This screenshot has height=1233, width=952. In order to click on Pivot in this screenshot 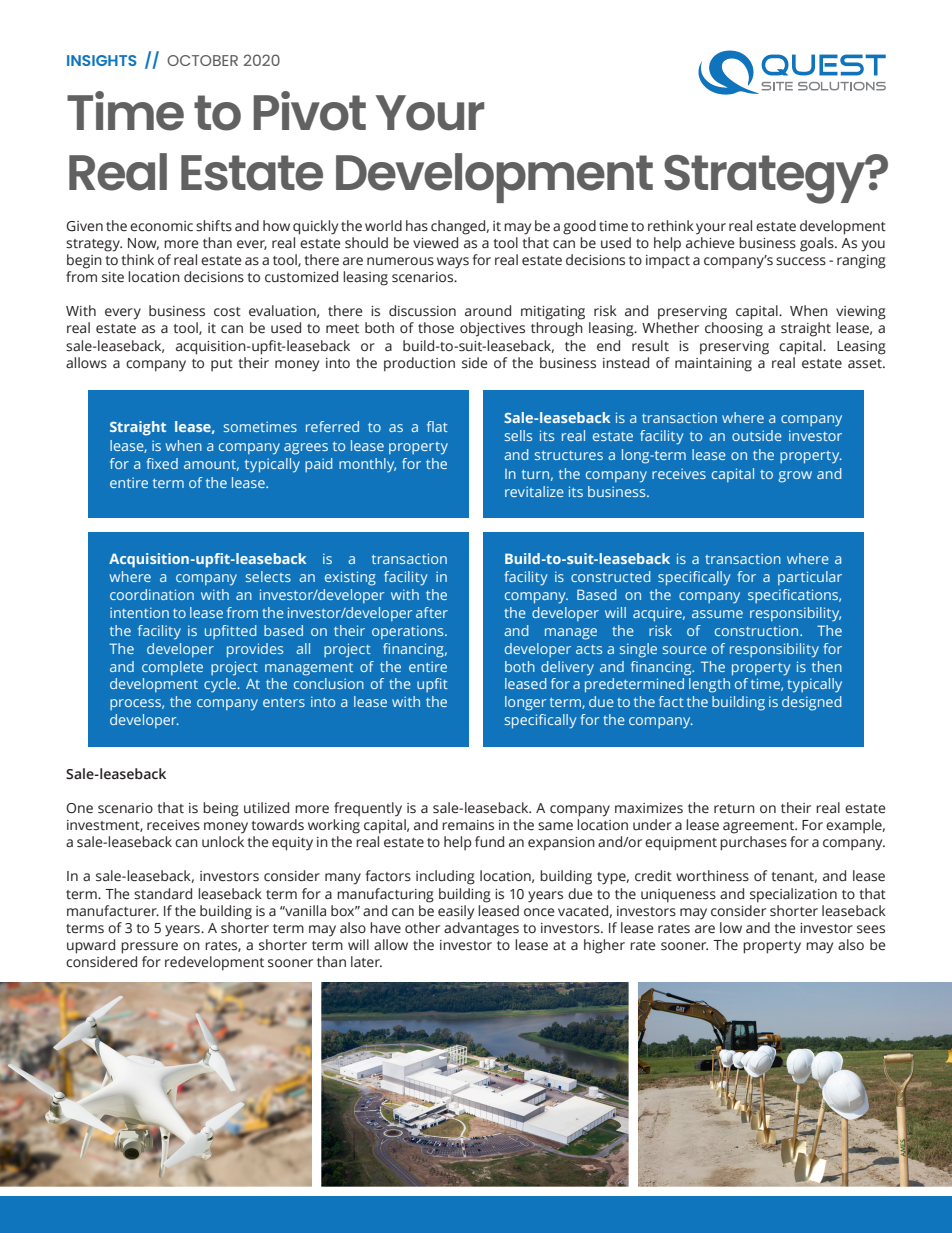, I will do `click(309, 111)`.
